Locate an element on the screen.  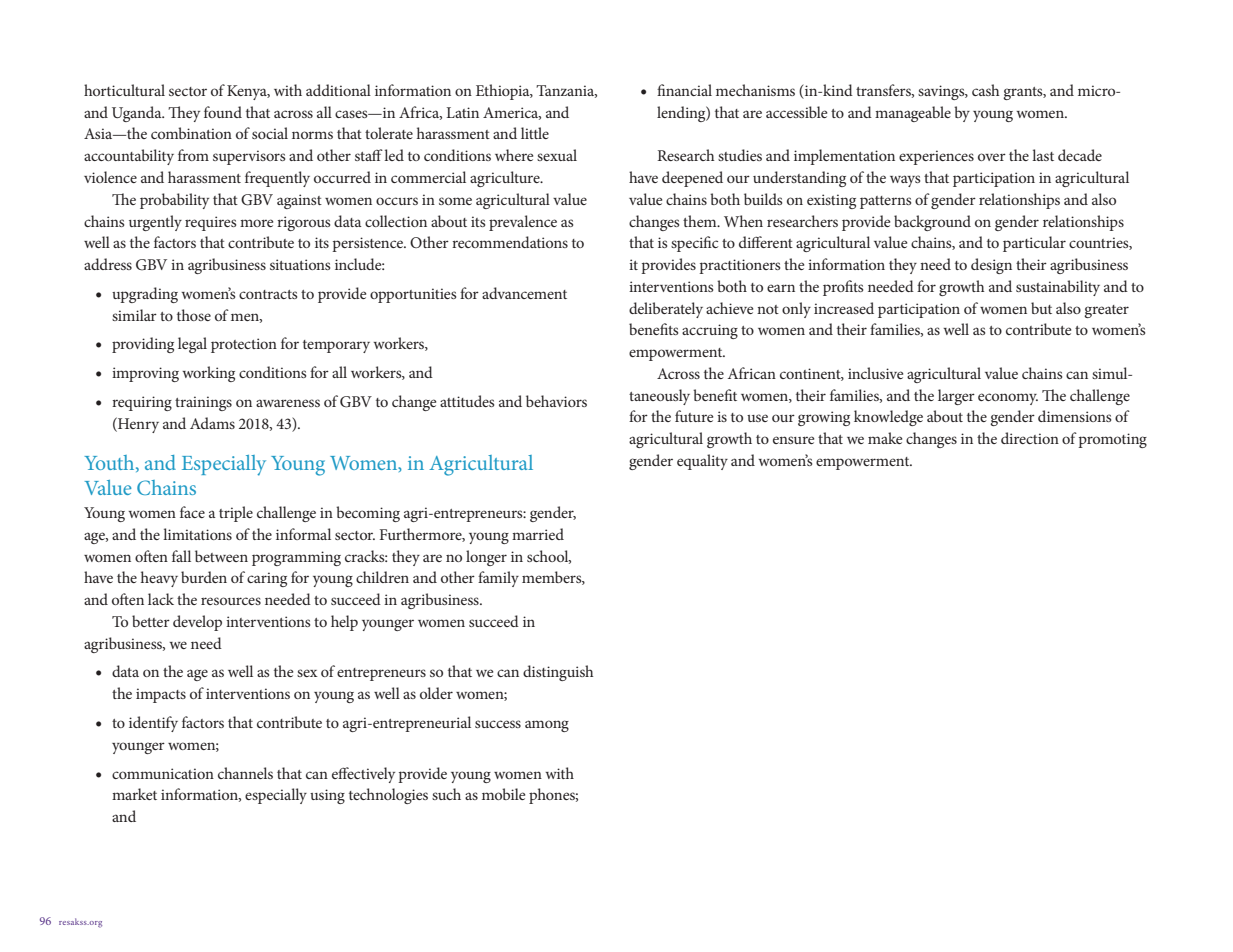
little is located at coordinates (535, 133).
